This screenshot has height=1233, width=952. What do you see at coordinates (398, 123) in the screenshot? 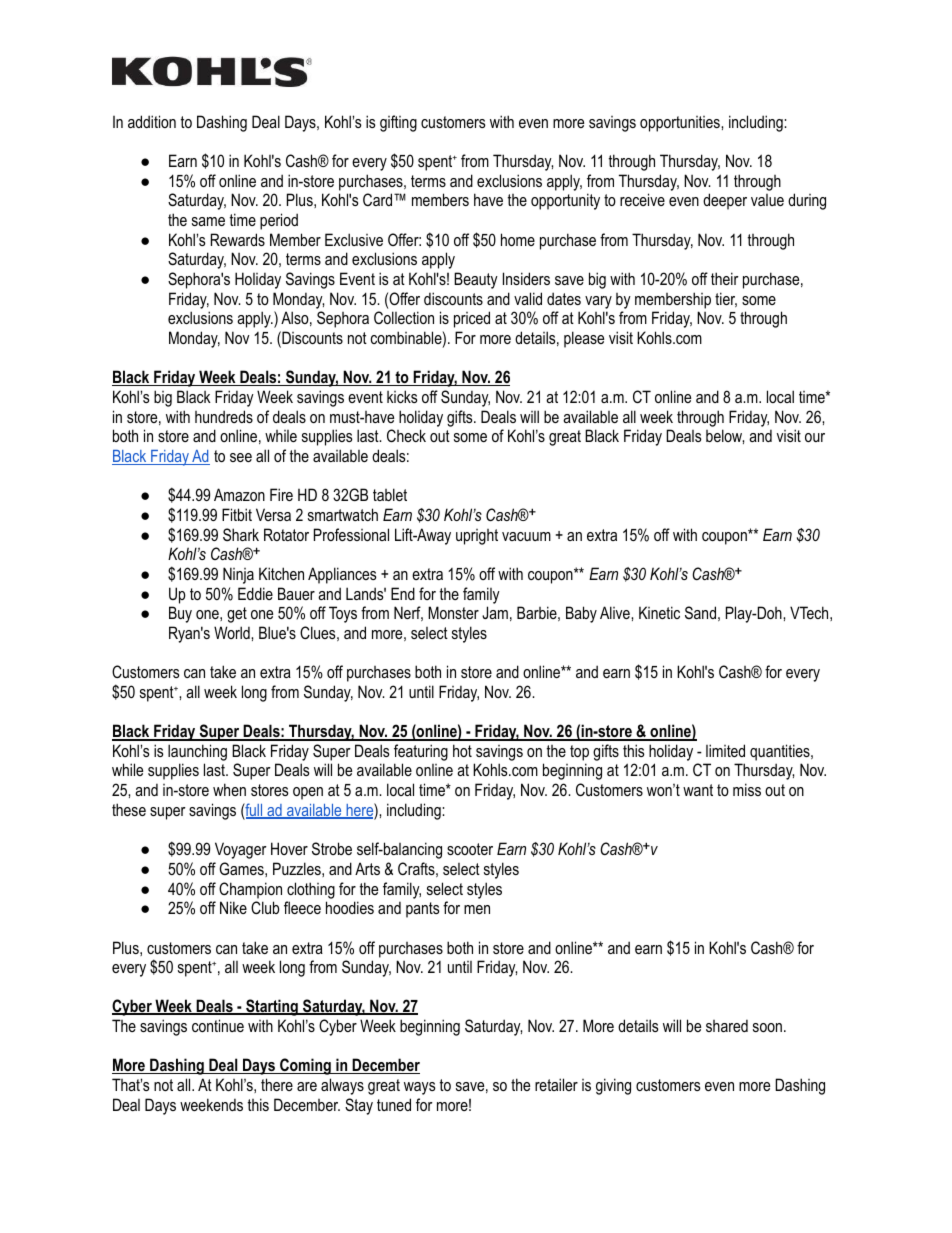
I see `gifting` at bounding box center [398, 123].
